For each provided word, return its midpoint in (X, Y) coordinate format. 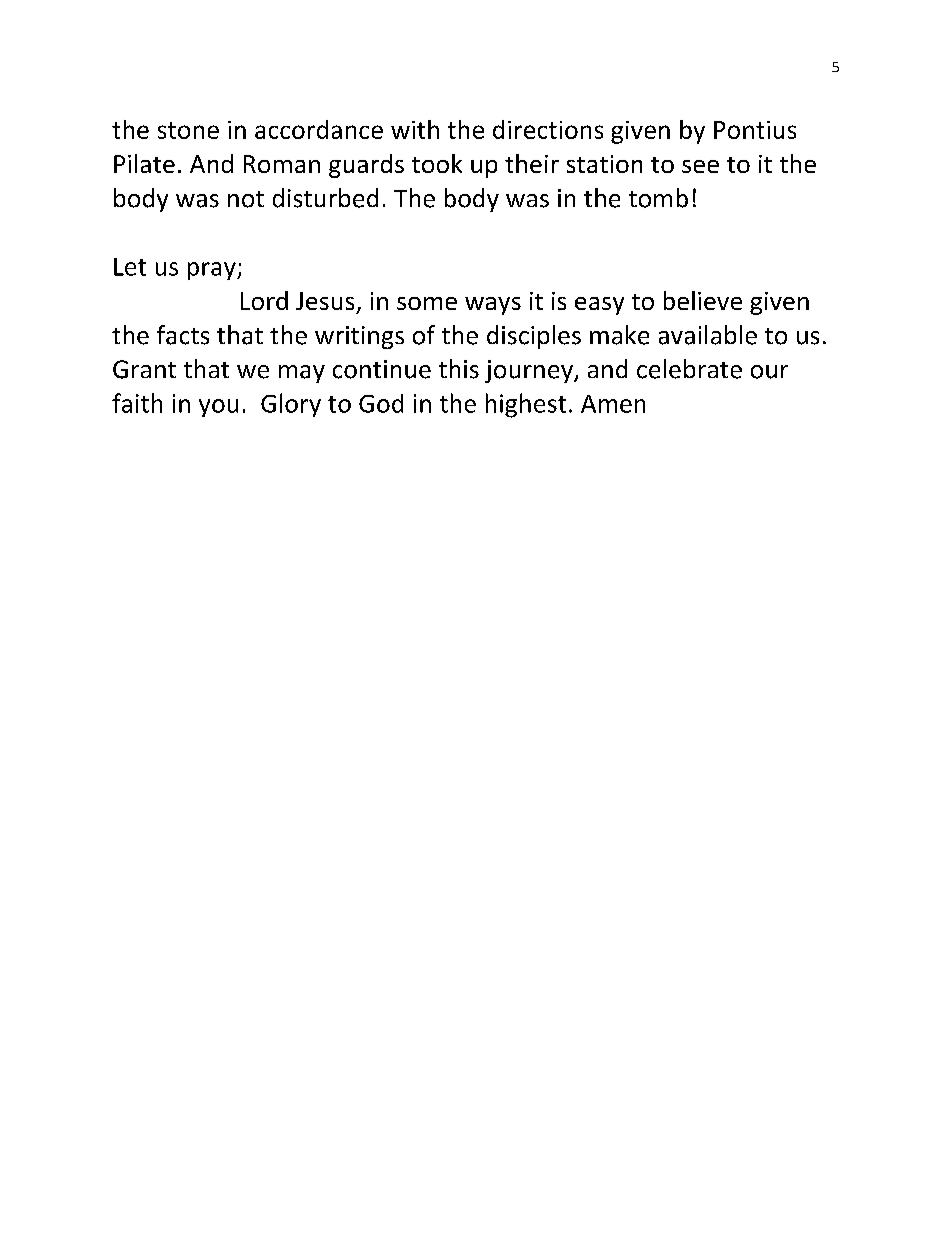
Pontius (755, 130)
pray (213, 271)
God (381, 403)
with (415, 129)
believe (703, 300)
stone (188, 130)
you (218, 408)
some (427, 303)
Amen (613, 404)
